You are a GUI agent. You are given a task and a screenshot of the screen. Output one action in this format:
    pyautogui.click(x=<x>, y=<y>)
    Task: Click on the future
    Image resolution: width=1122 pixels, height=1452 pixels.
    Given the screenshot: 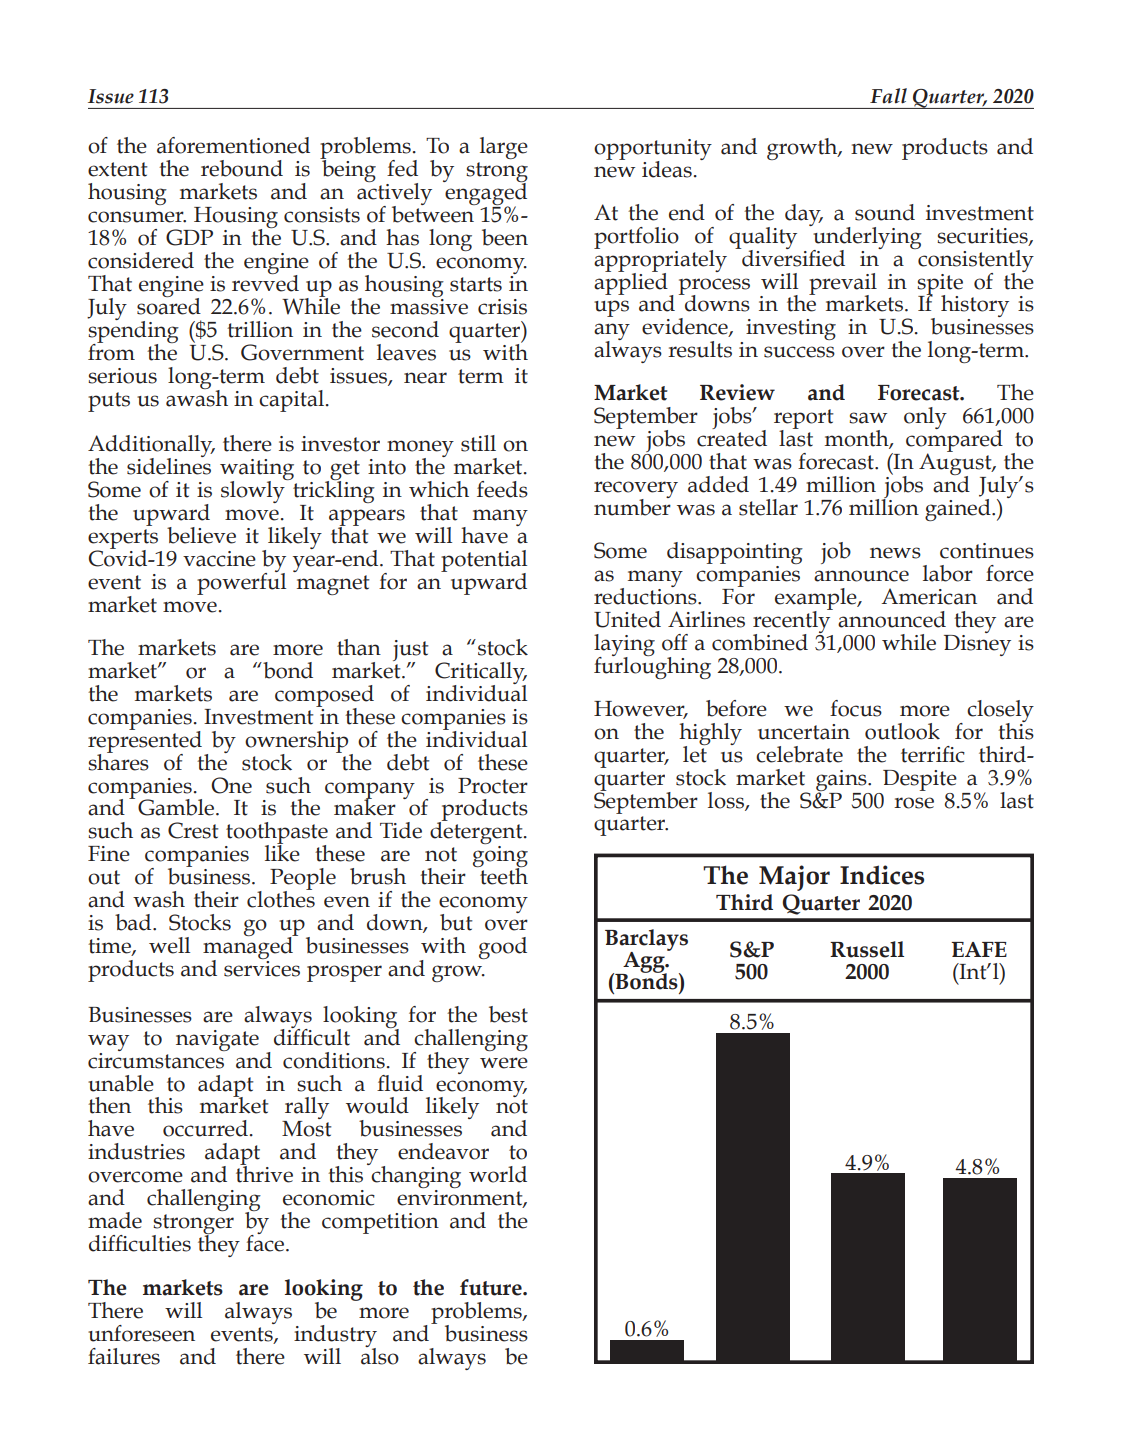 What is the action you would take?
    pyautogui.click(x=492, y=1287)
